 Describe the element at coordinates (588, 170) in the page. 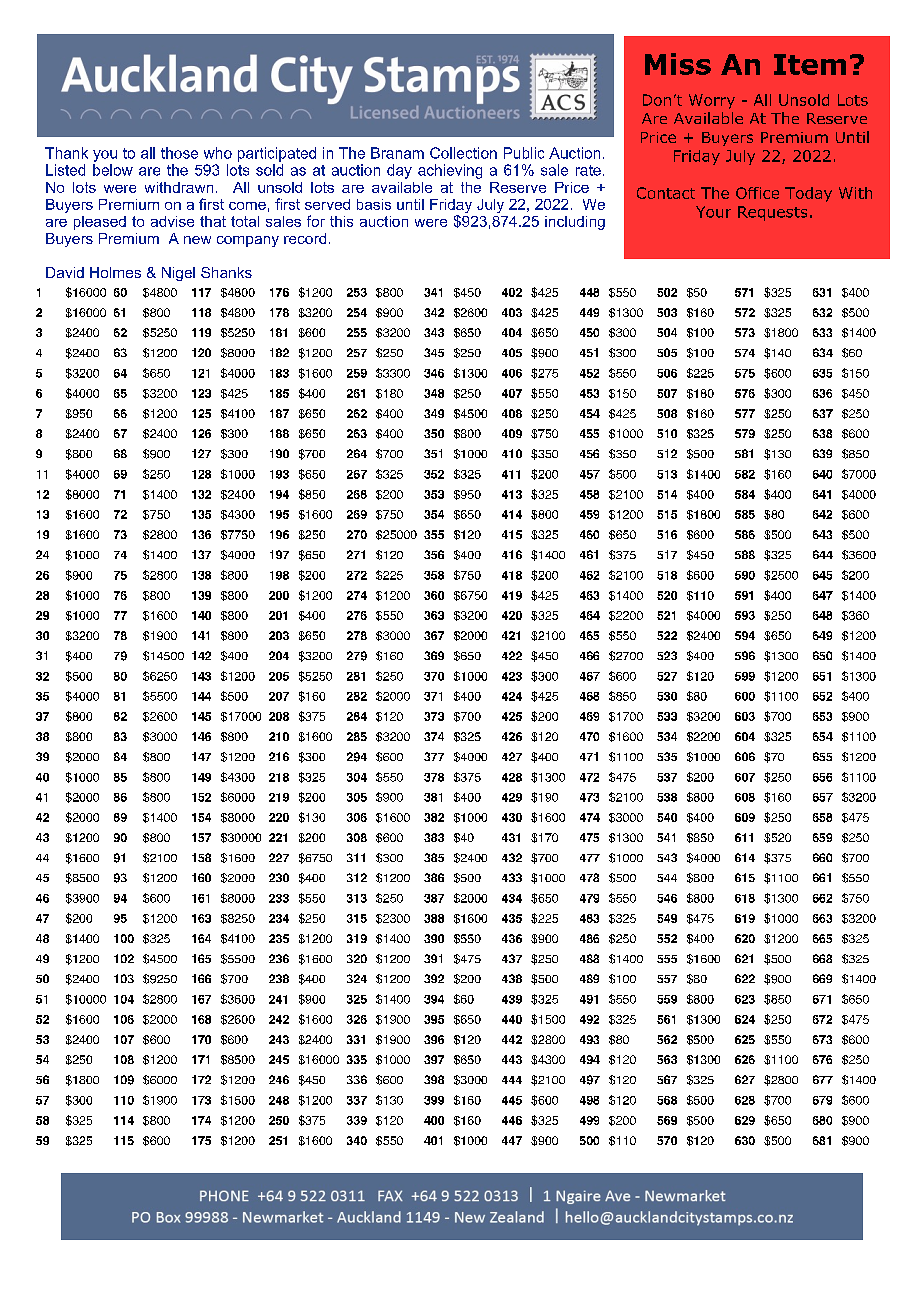

I see `rate` at that location.
